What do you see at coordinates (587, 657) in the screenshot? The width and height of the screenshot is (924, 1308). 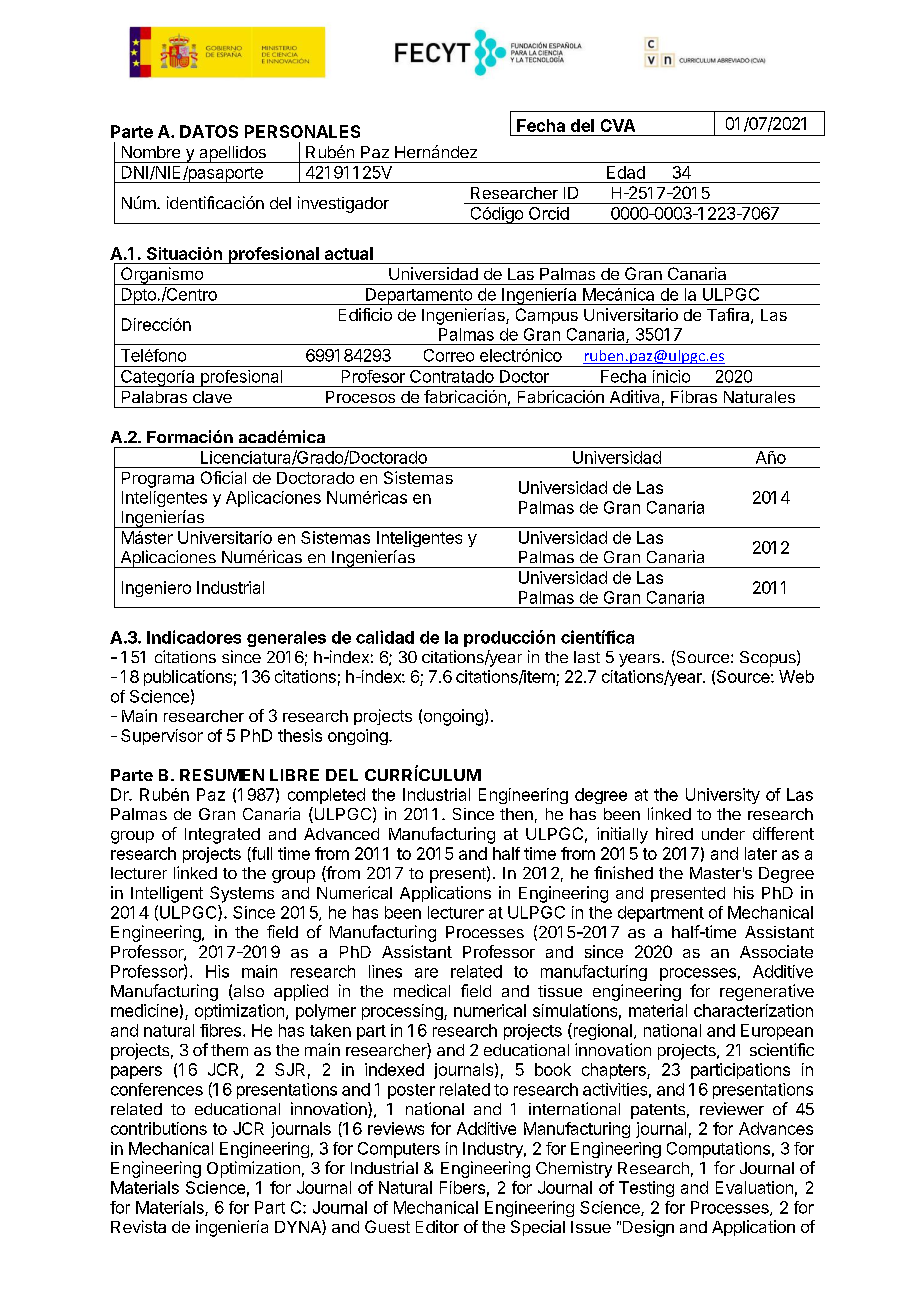 I see `last` at bounding box center [587, 657].
